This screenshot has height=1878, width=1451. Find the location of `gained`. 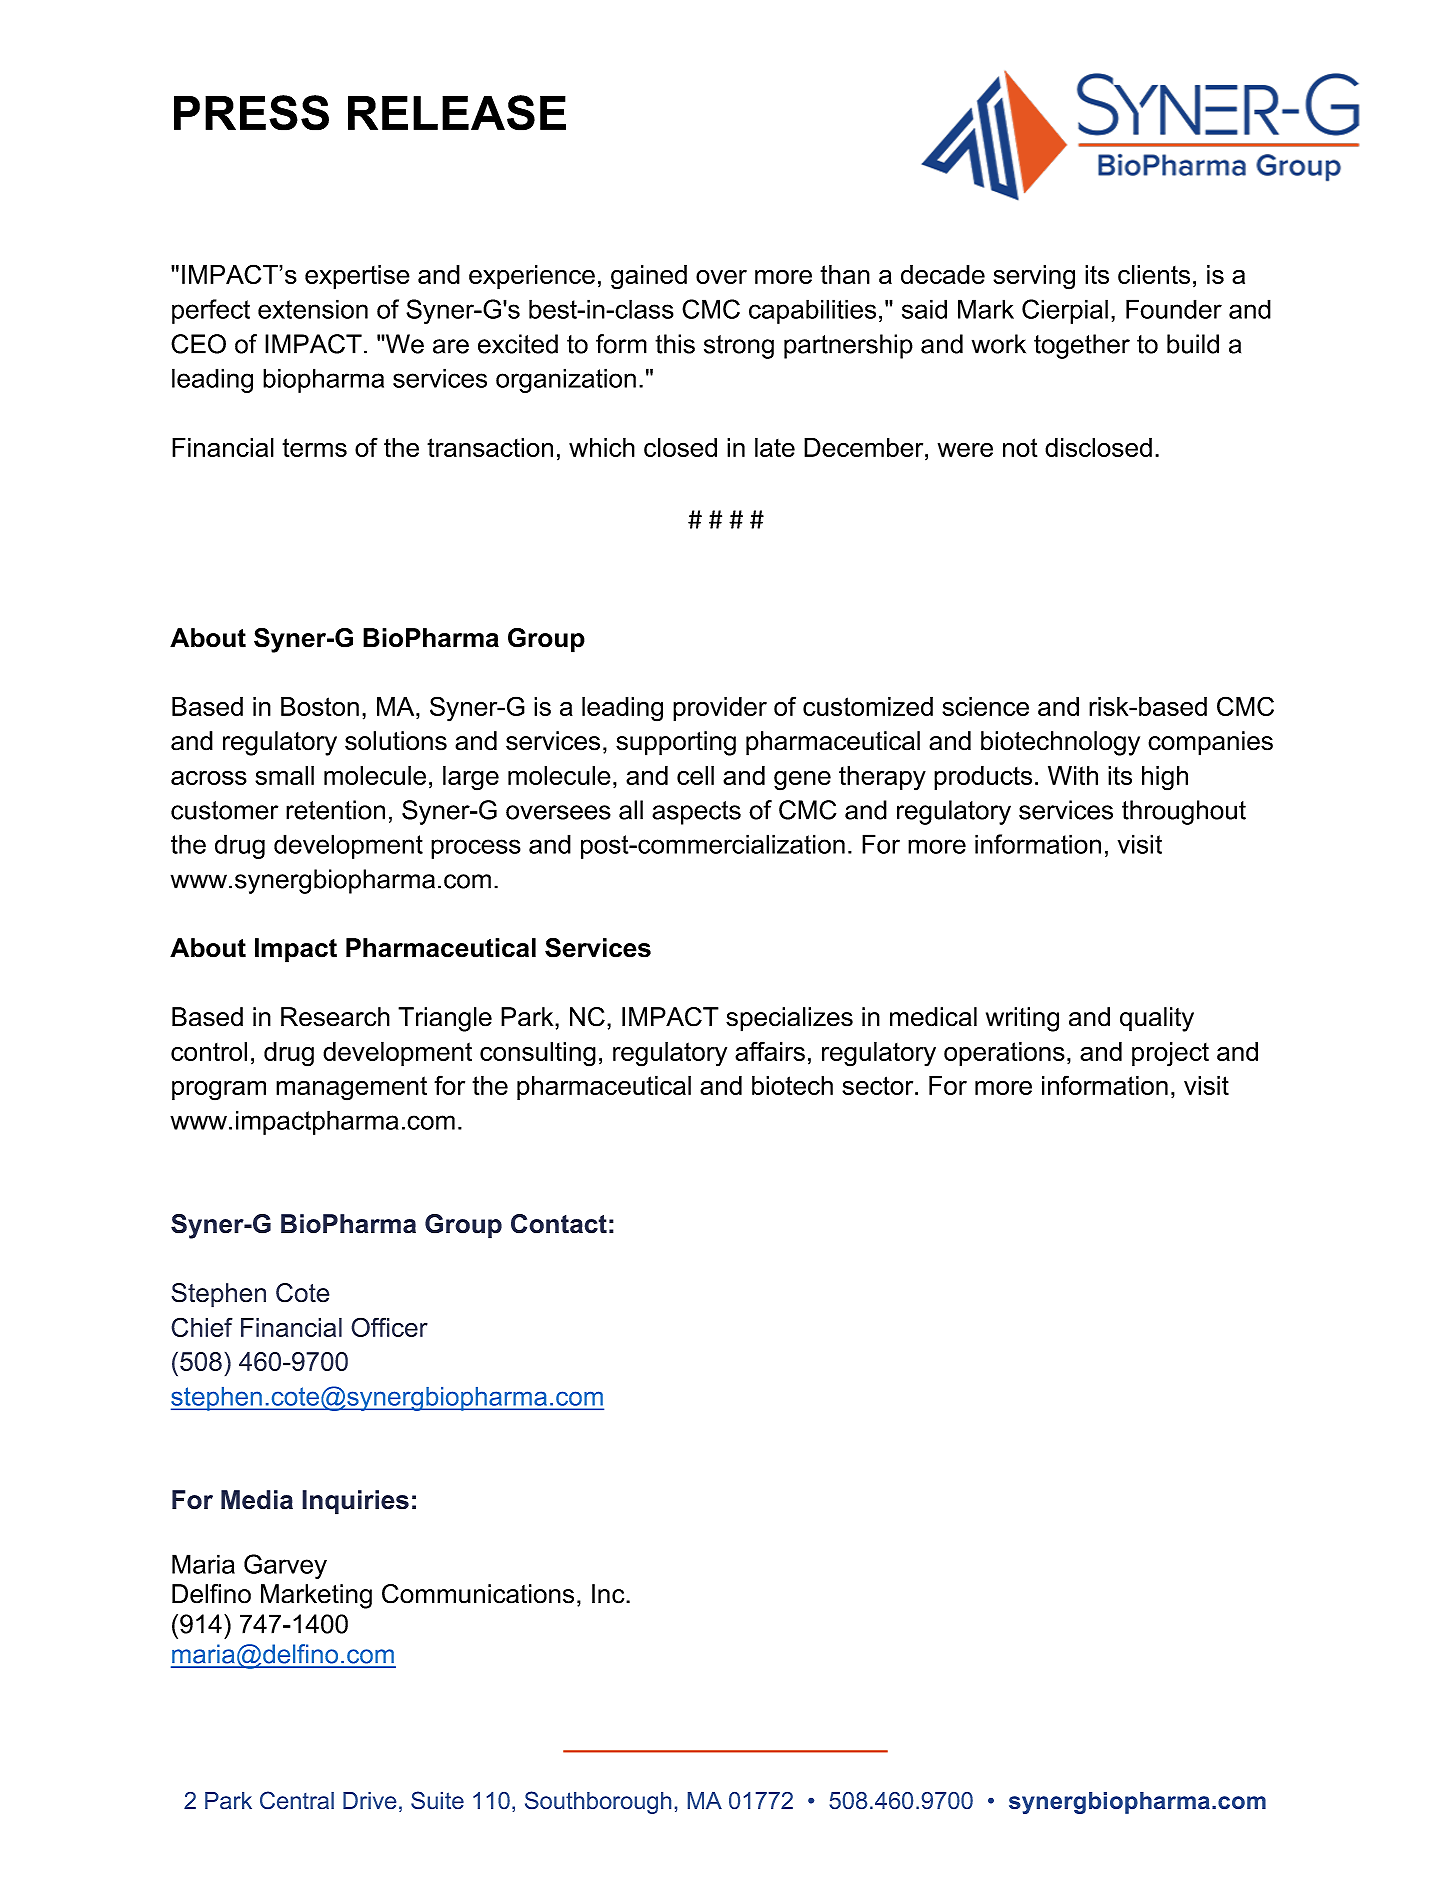

gained is located at coordinates (649, 277).
